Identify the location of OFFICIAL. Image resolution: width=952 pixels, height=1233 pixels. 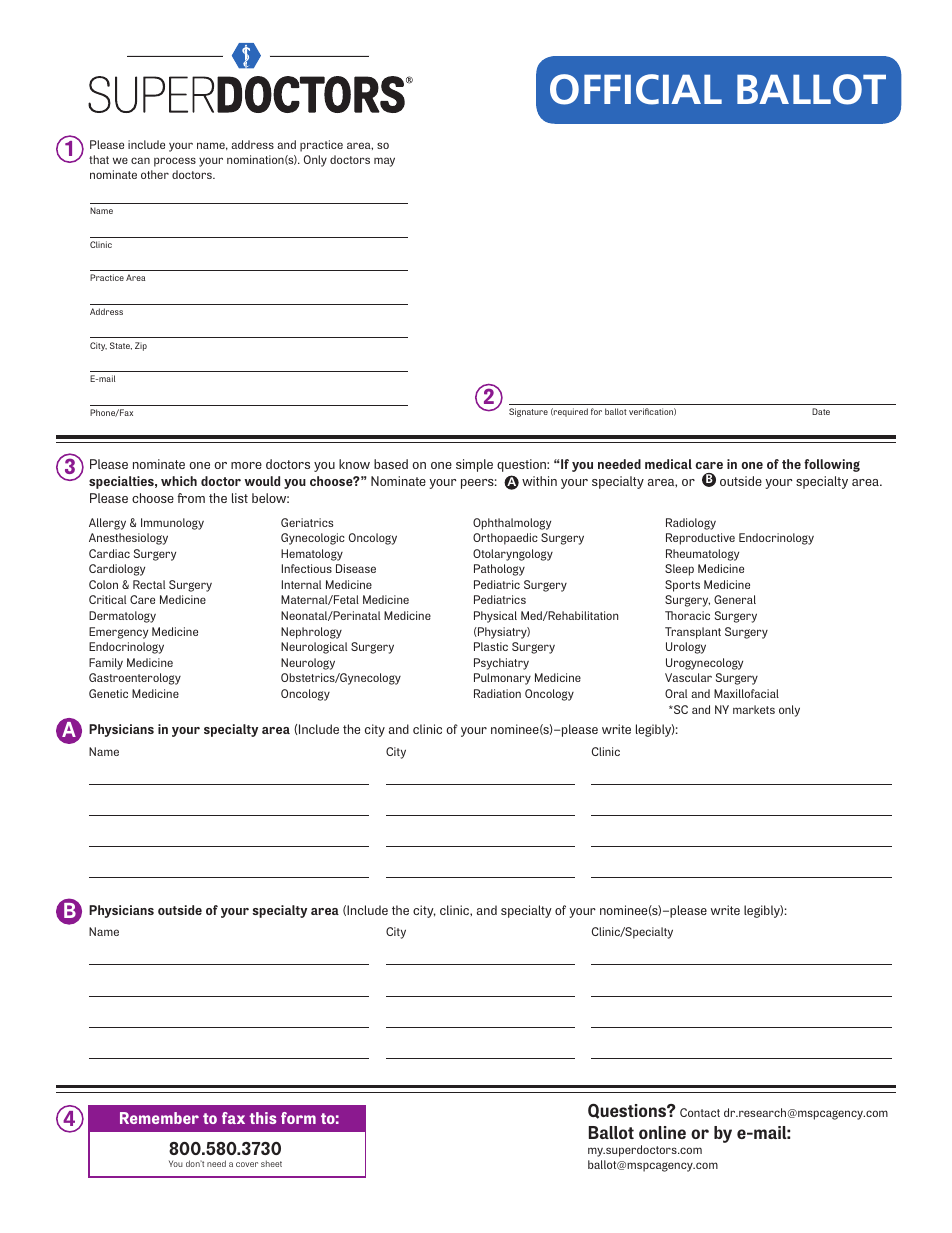
(636, 89).
